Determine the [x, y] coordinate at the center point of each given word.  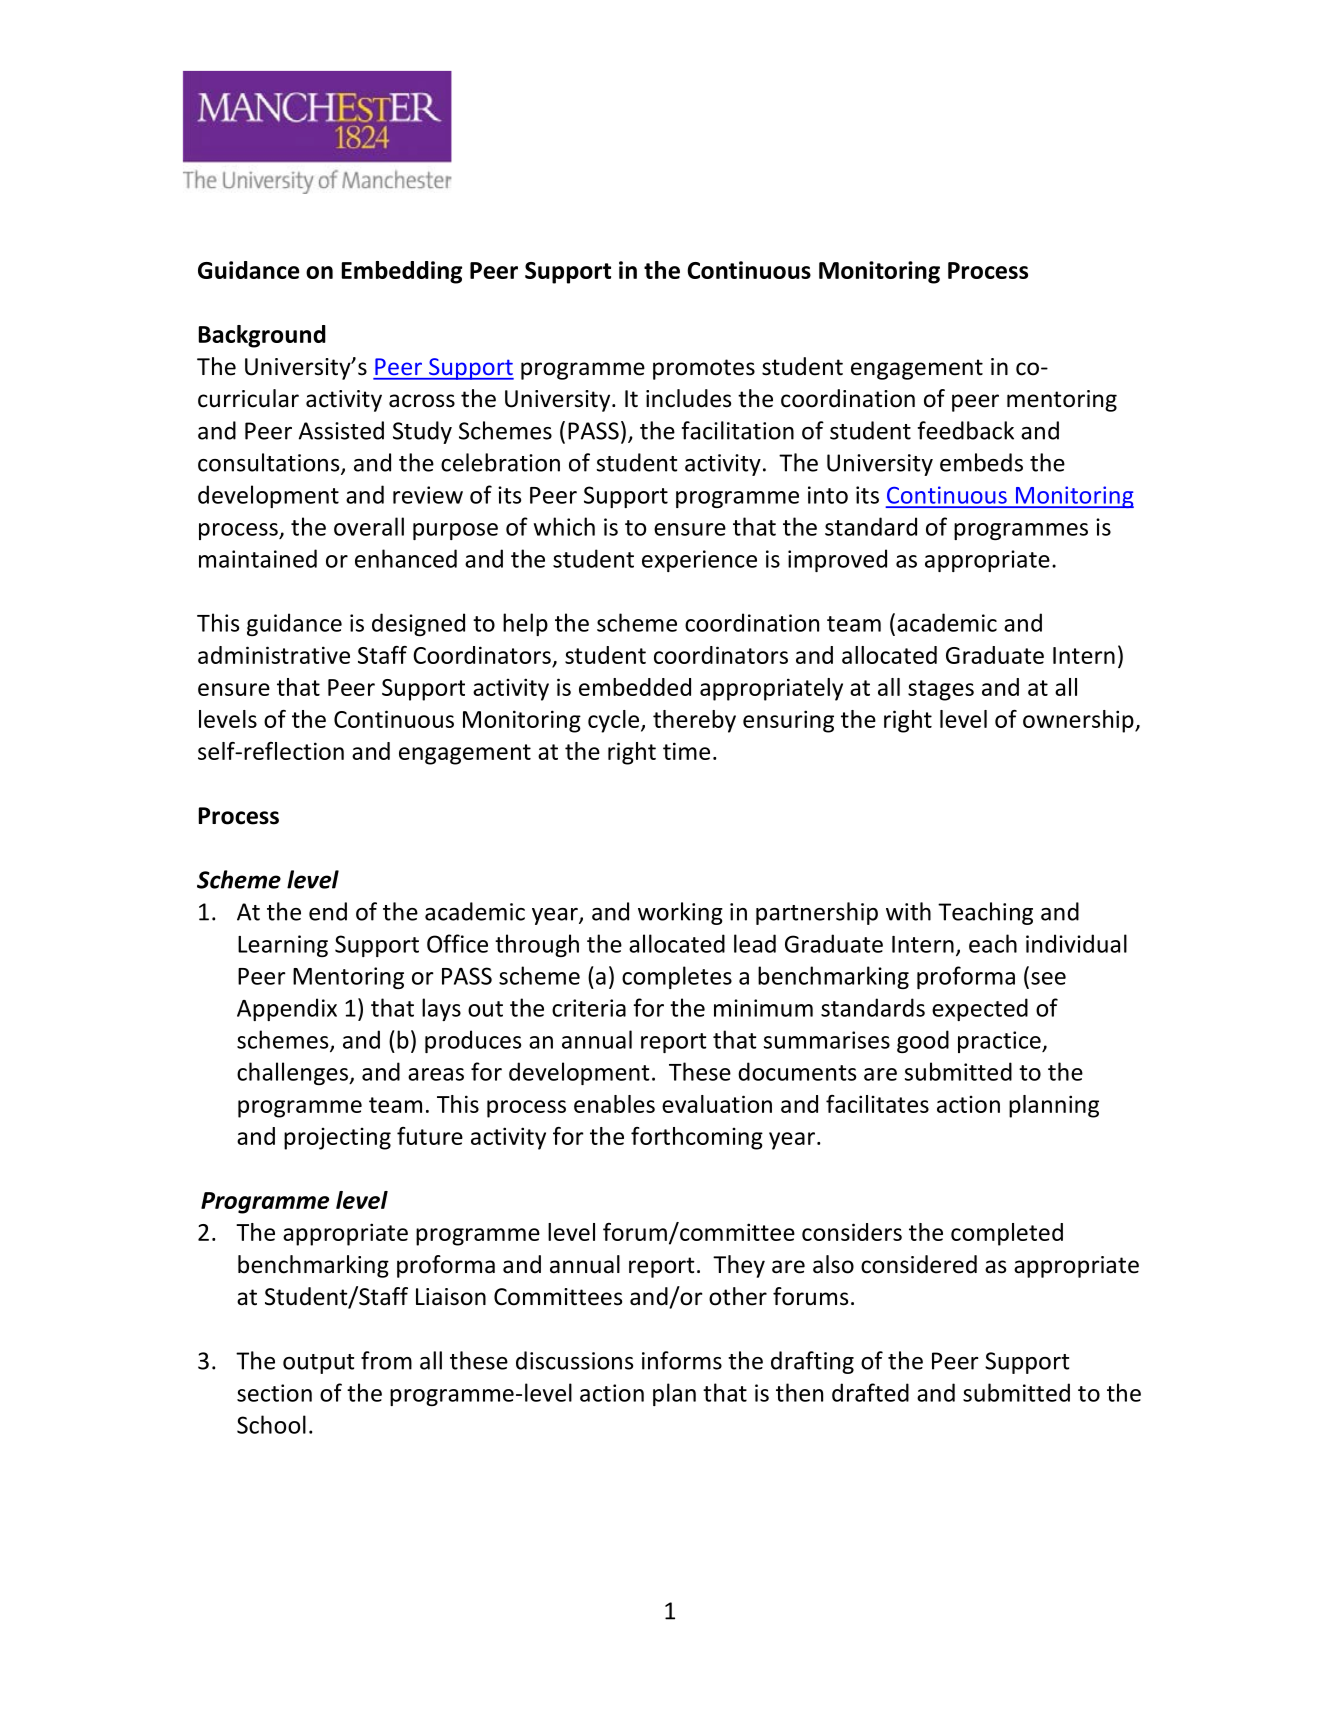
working [680, 913]
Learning [283, 946]
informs [682, 1360]
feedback [965, 430]
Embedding [402, 272]
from [386, 1360]
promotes [704, 369]
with [908, 911]
